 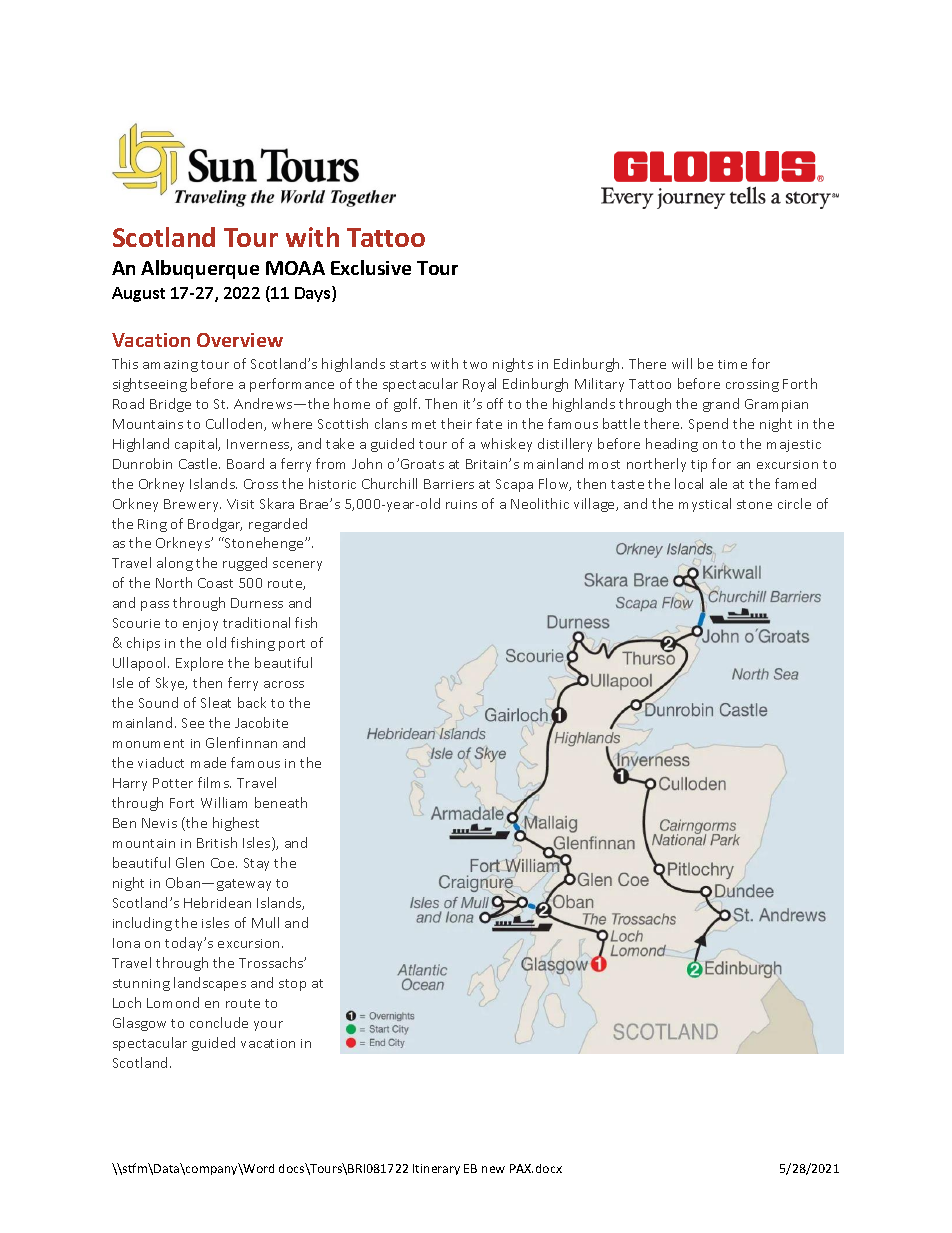 What do you see at coordinates (493, 1169) in the image?
I see `new` at bounding box center [493, 1169].
